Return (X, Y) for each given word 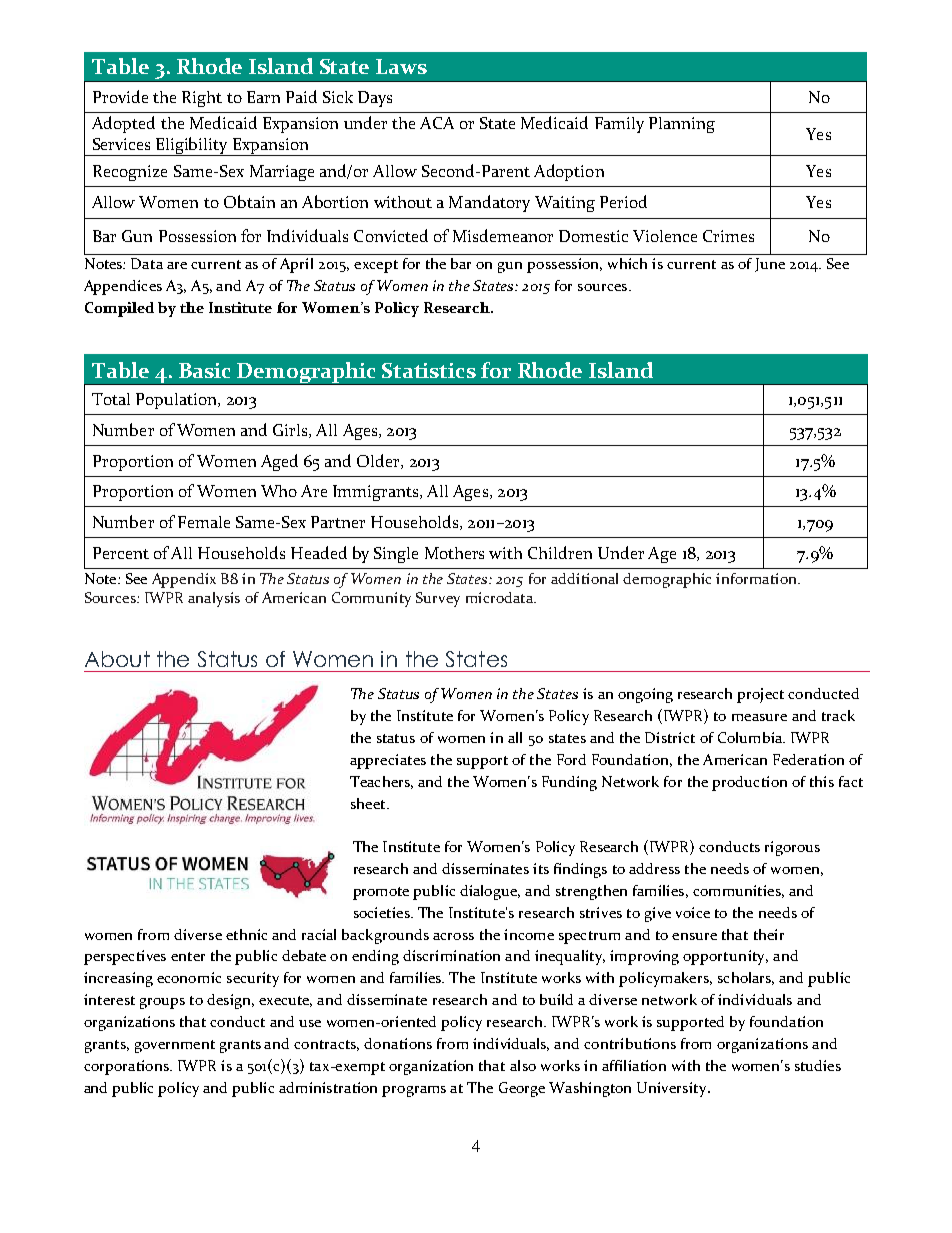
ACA (437, 123)
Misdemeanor (503, 235)
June (770, 265)
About (117, 659)
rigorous (792, 848)
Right (202, 99)
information (757, 578)
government (175, 1046)
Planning (682, 125)
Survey (438, 599)
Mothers (454, 553)
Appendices (123, 287)
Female (204, 522)
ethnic (246, 934)
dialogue (490, 892)
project (760, 695)
